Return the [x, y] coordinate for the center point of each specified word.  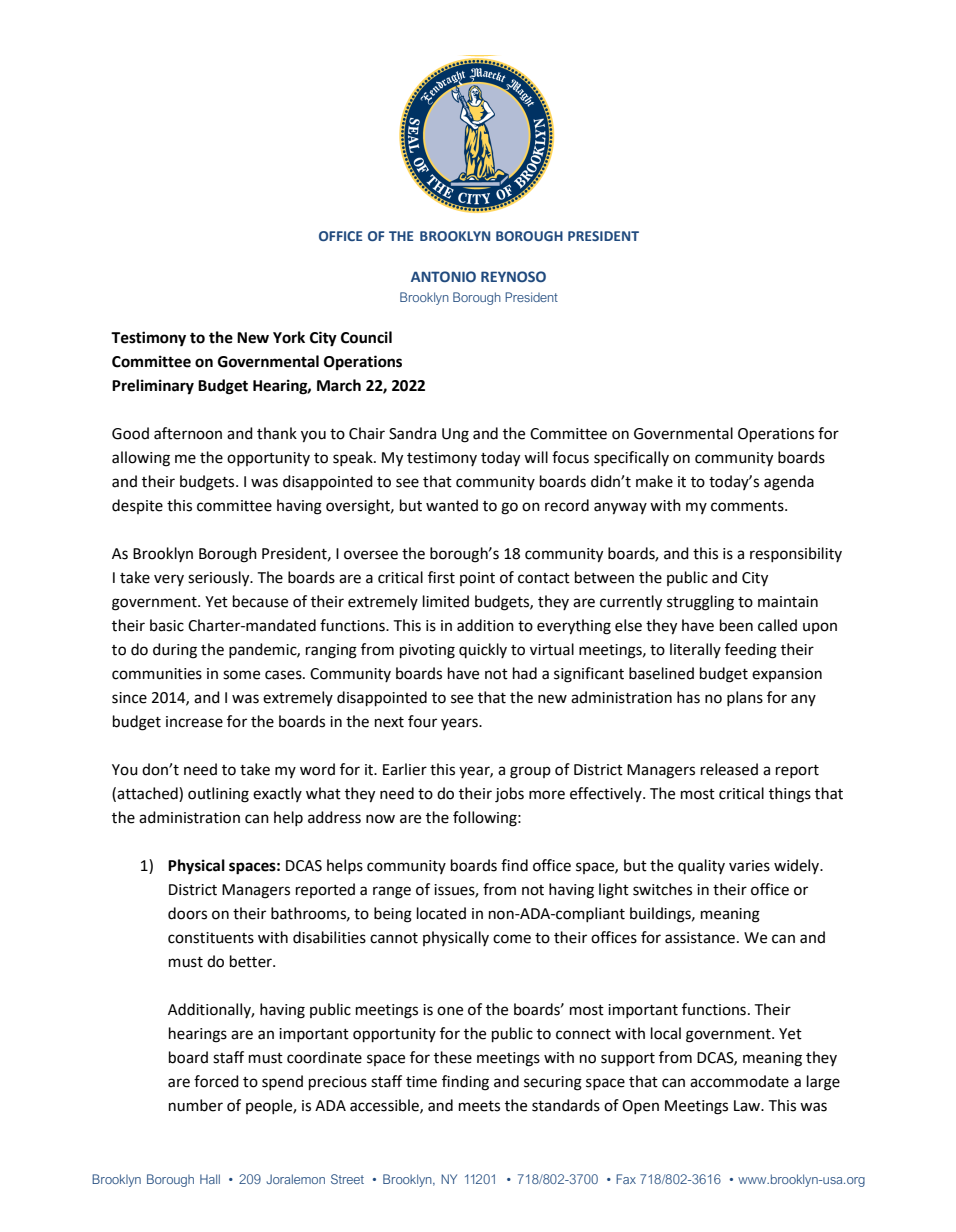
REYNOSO [513, 276]
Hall [210, 1179]
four [422, 721]
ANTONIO [443, 276]
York [289, 337]
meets [479, 1106]
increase [194, 722]
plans [745, 698]
